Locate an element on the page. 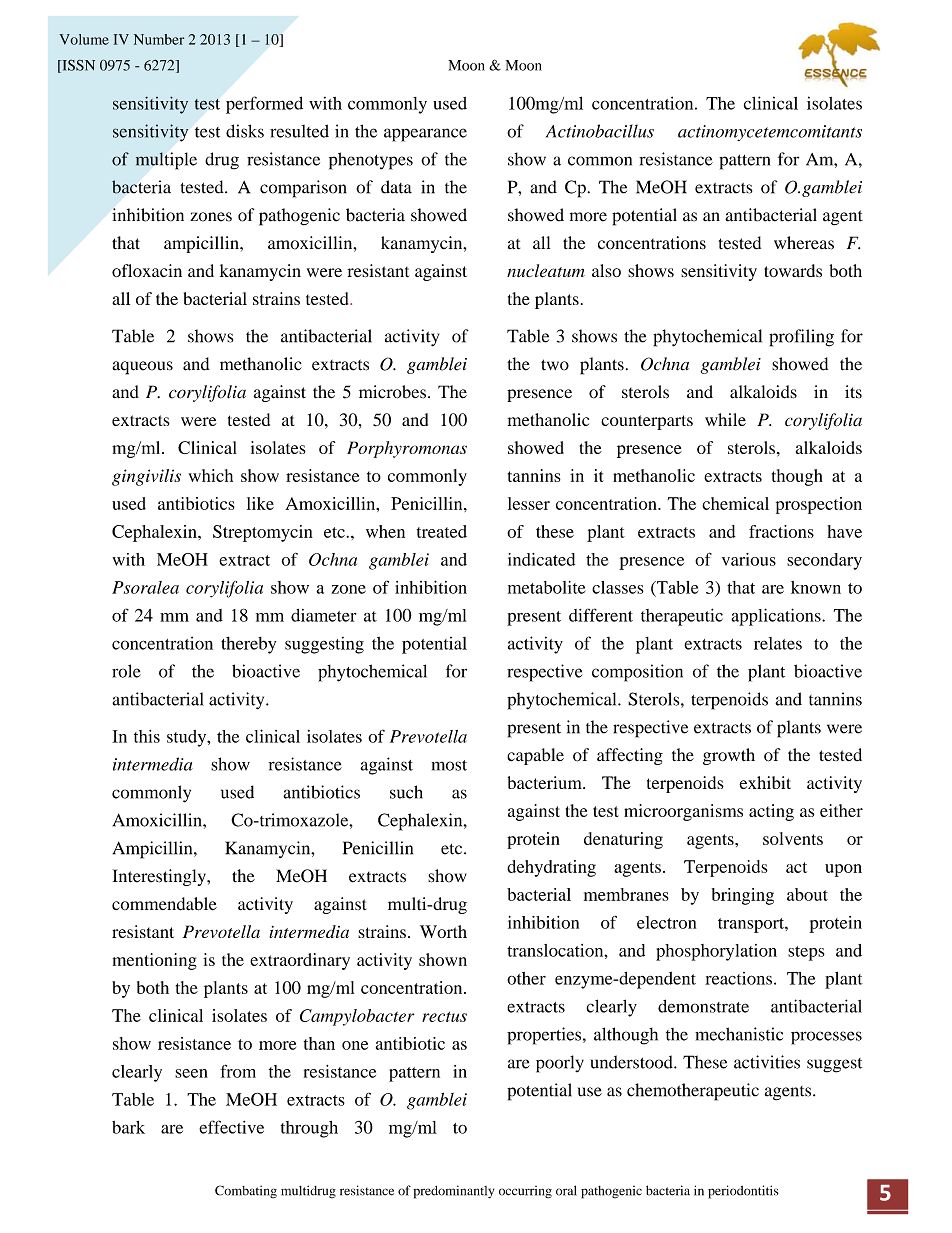 Image resolution: width=952 pixels, height=1233 pixels. role is located at coordinates (126, 671).
